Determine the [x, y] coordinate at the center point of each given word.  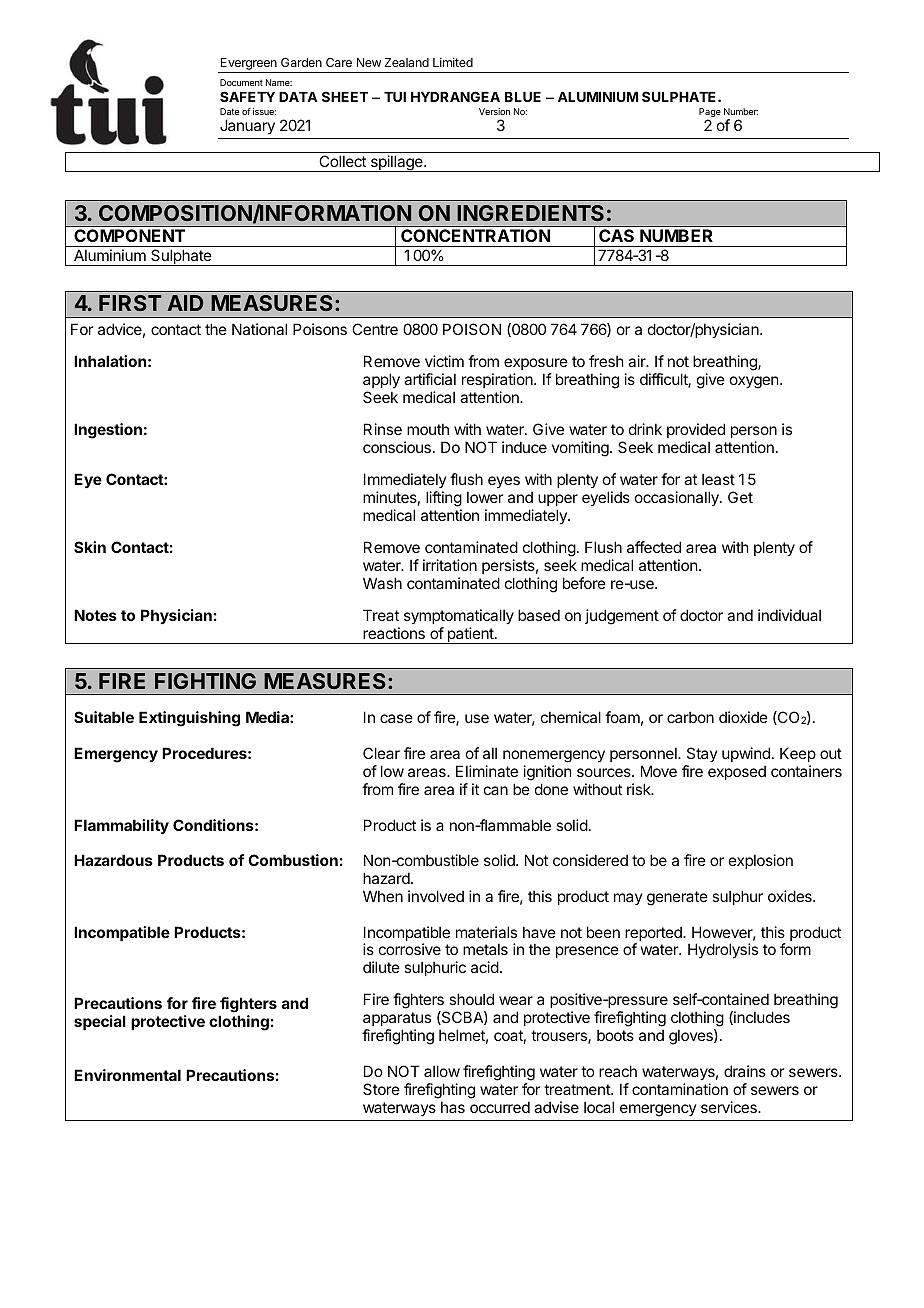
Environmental [127, 1075]
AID [185, 303]
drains [745, 1071]
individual [789, 615]
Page [710, 114]
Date [229, 111]
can [496, 790]
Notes [95, 615]
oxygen [755, 382]
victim [444, 361]
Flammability [121, 826]
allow [442, 1071]
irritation [450, 565]
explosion [761, 861]
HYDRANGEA [455, 96]
